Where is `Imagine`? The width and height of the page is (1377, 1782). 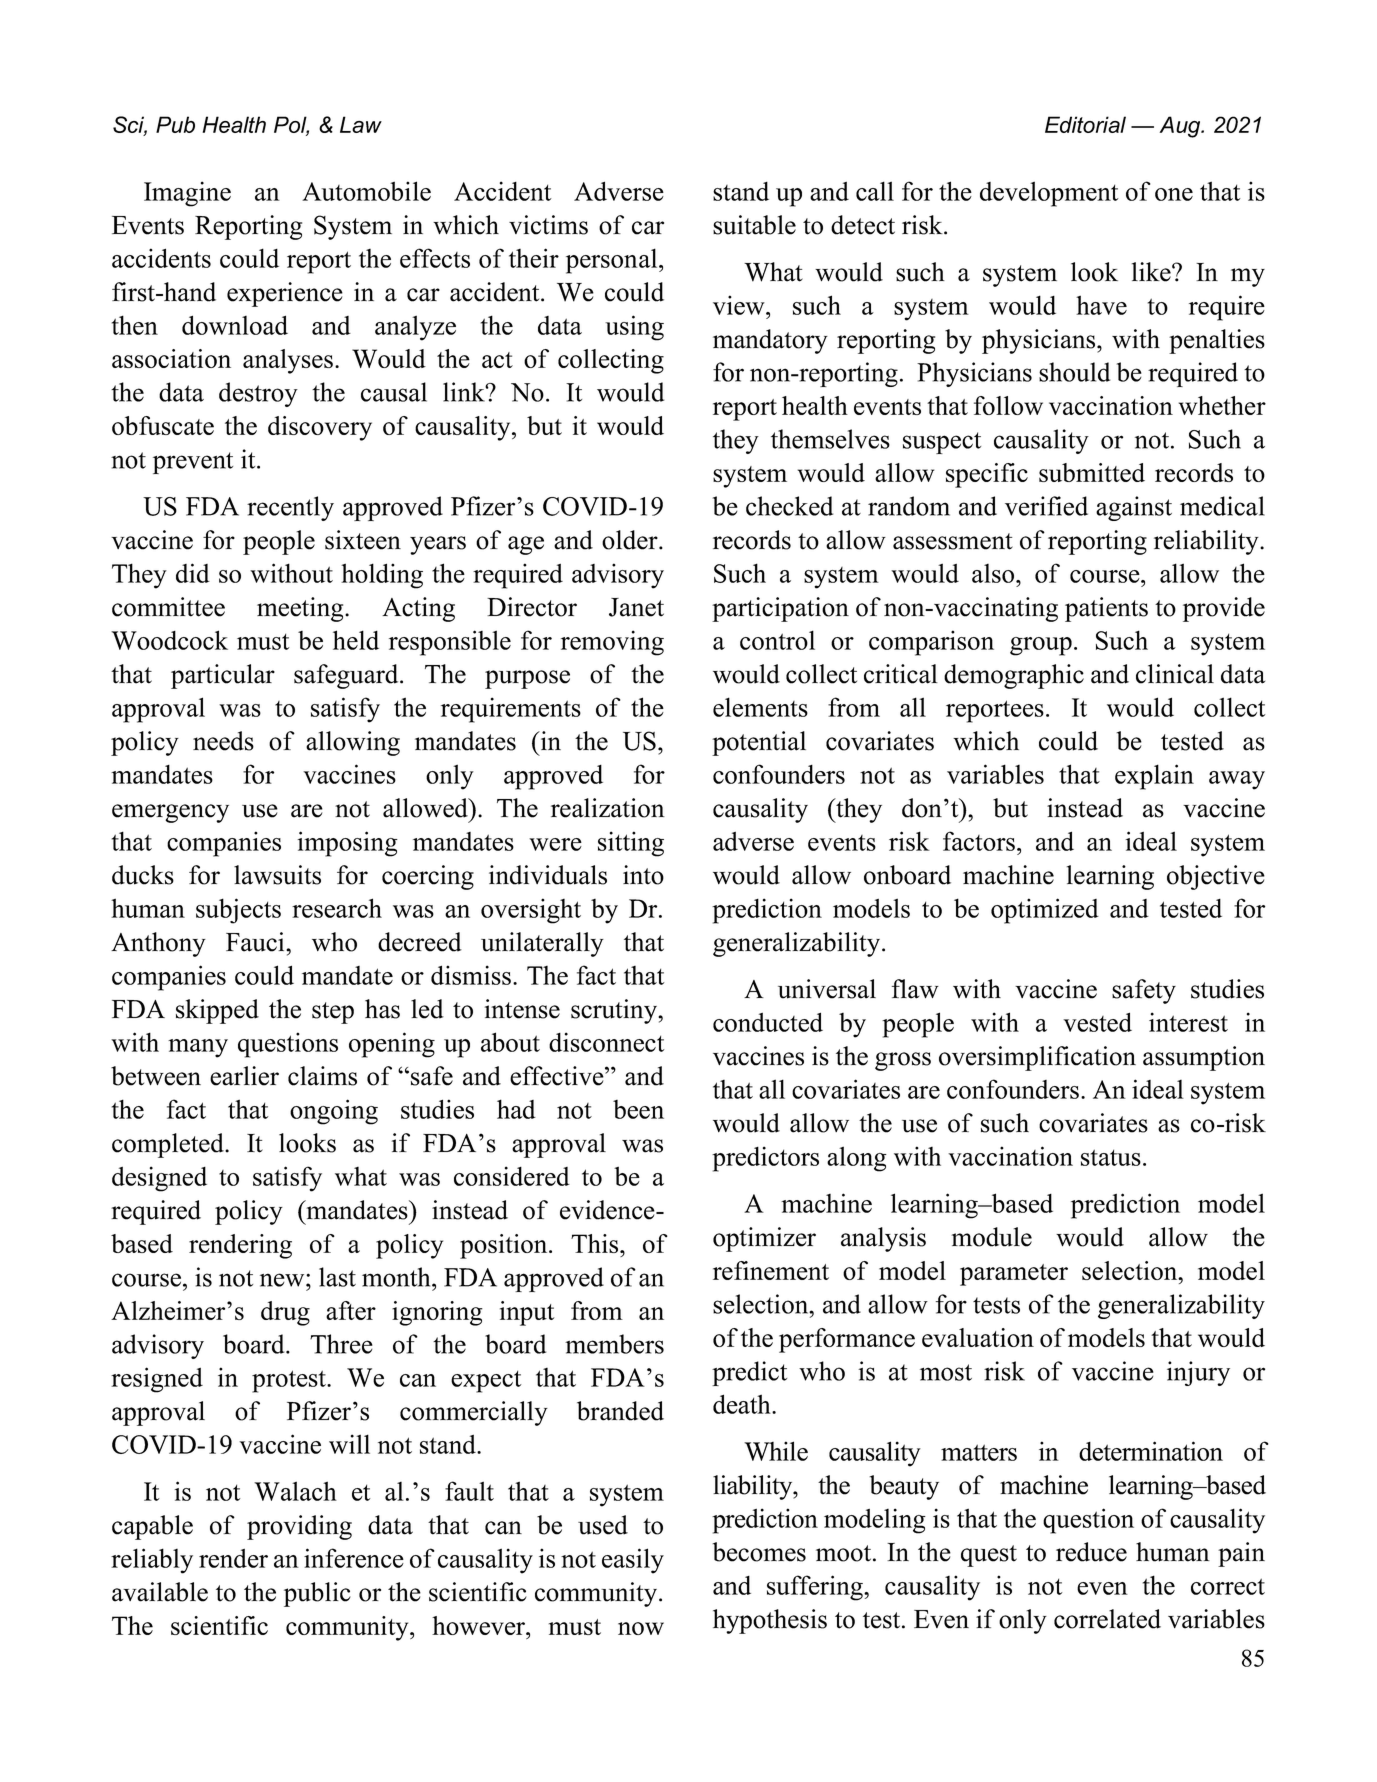 Imagine is located at coordinates (187, 194).
